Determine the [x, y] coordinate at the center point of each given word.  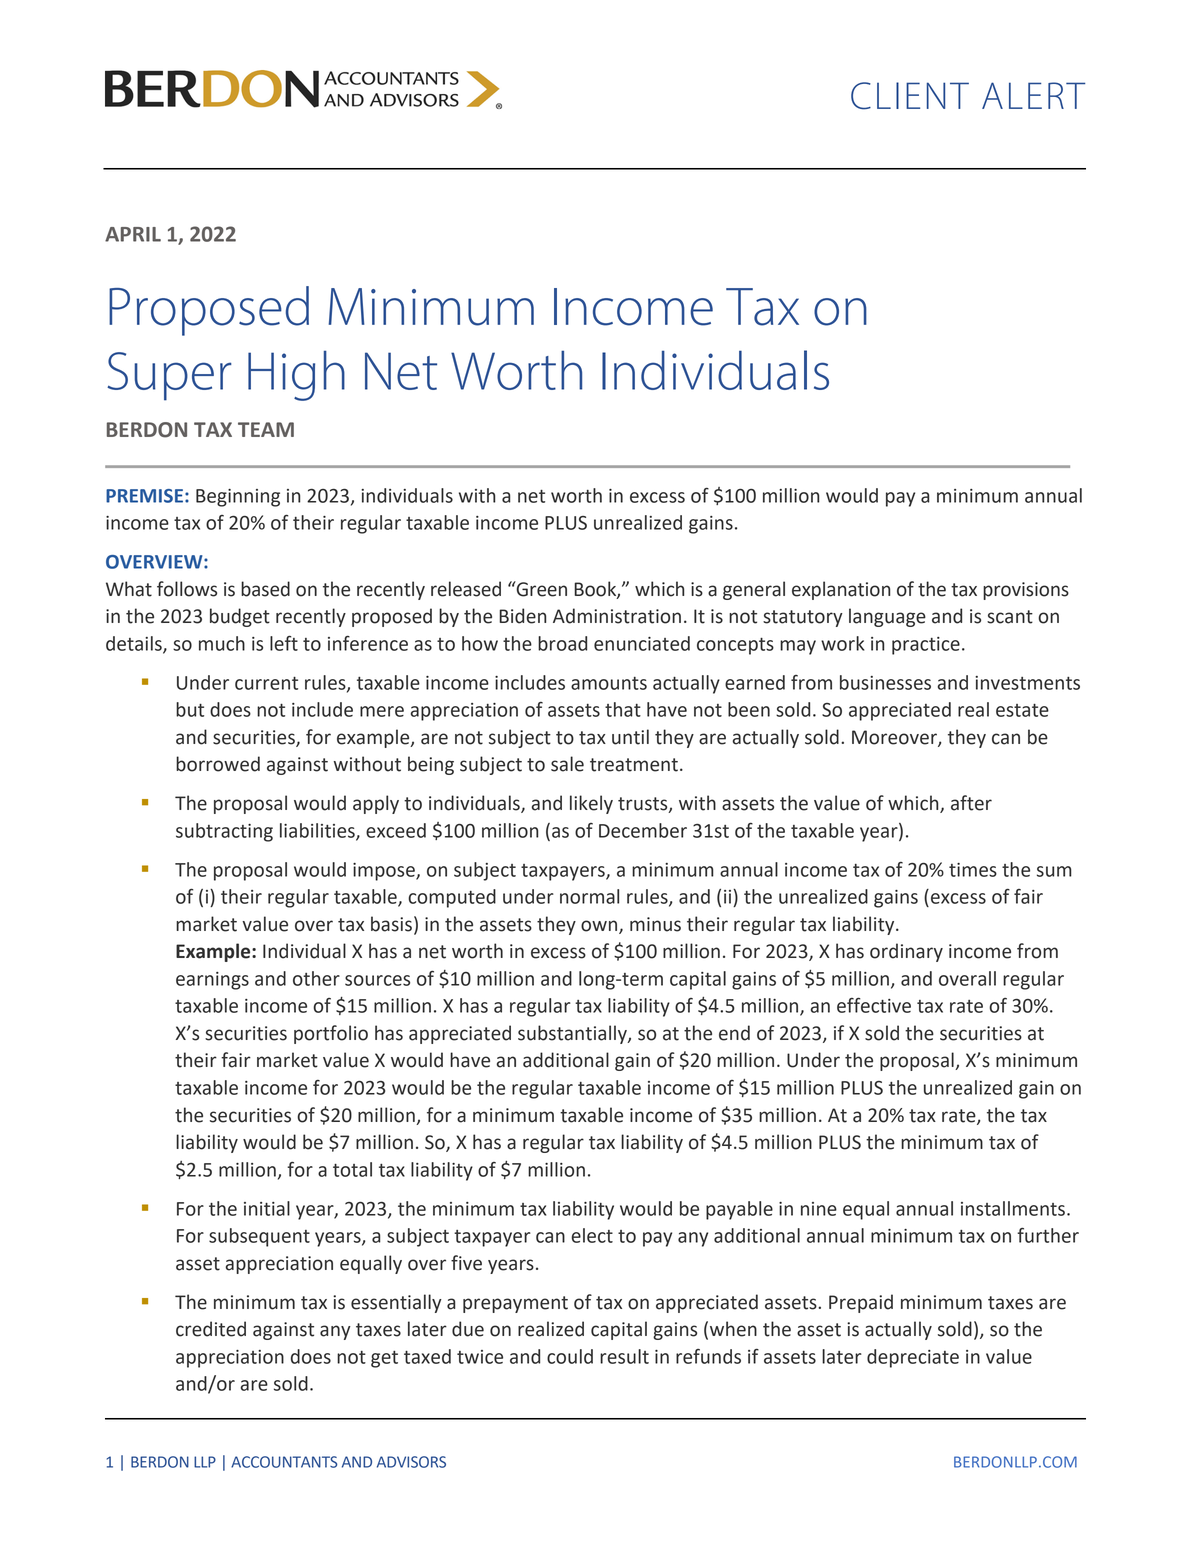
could [570, 1356]
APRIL [133, 234]
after [971, 803]
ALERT [1033, 95]
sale [567, 764]
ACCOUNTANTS [284, 1462]
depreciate [913, 1358]
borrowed [218, 764]
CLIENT [910, 96]
